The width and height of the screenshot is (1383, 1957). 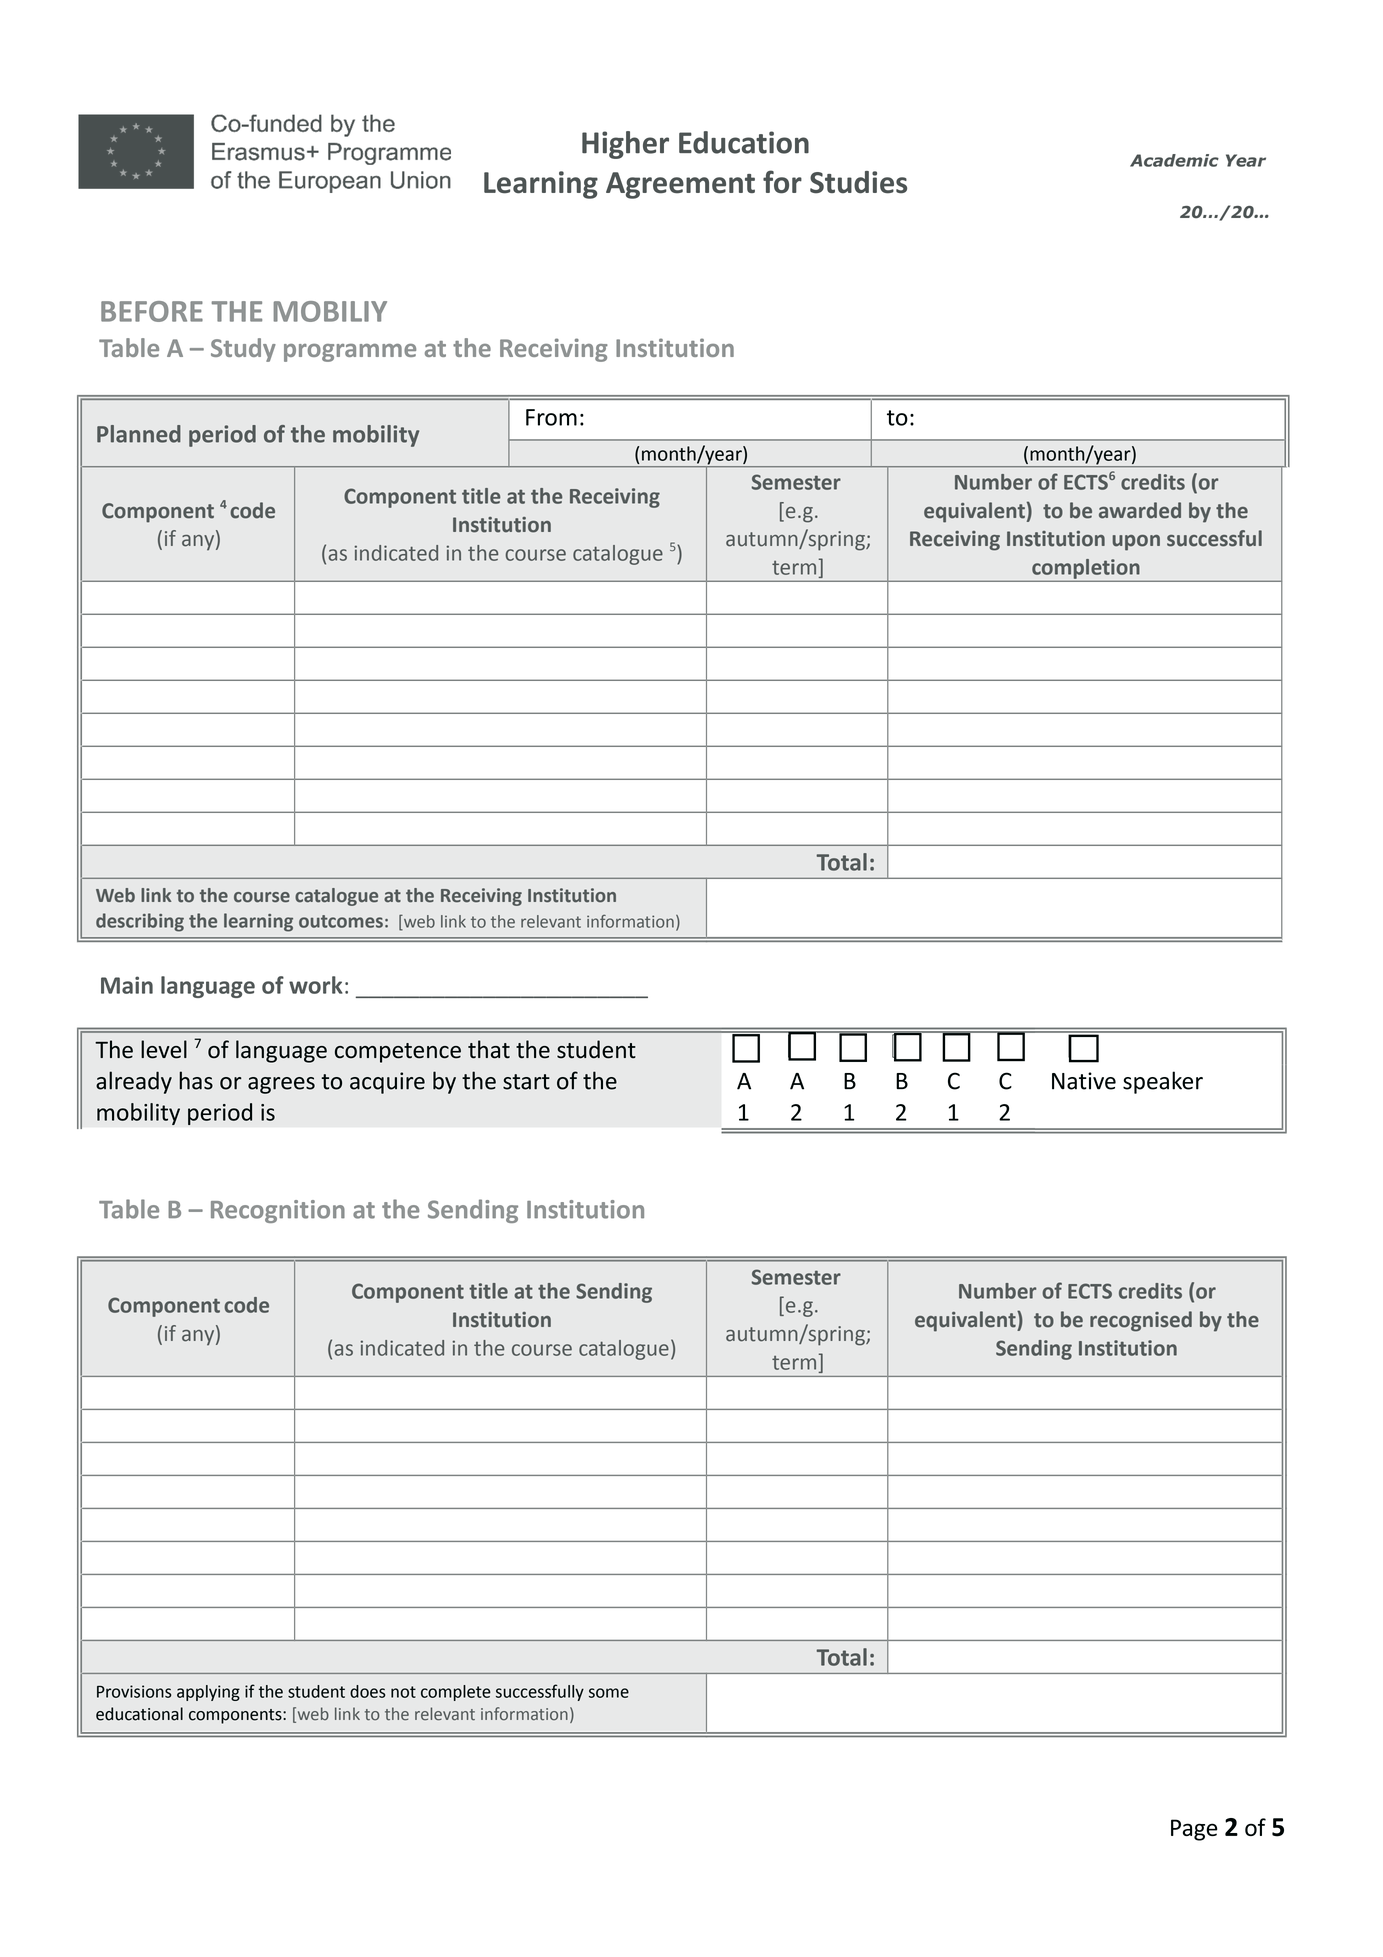 What do you see at coordinates (152, 311) in the screenshot?
I see `BEFORE` at bounding box center [152, 311].
